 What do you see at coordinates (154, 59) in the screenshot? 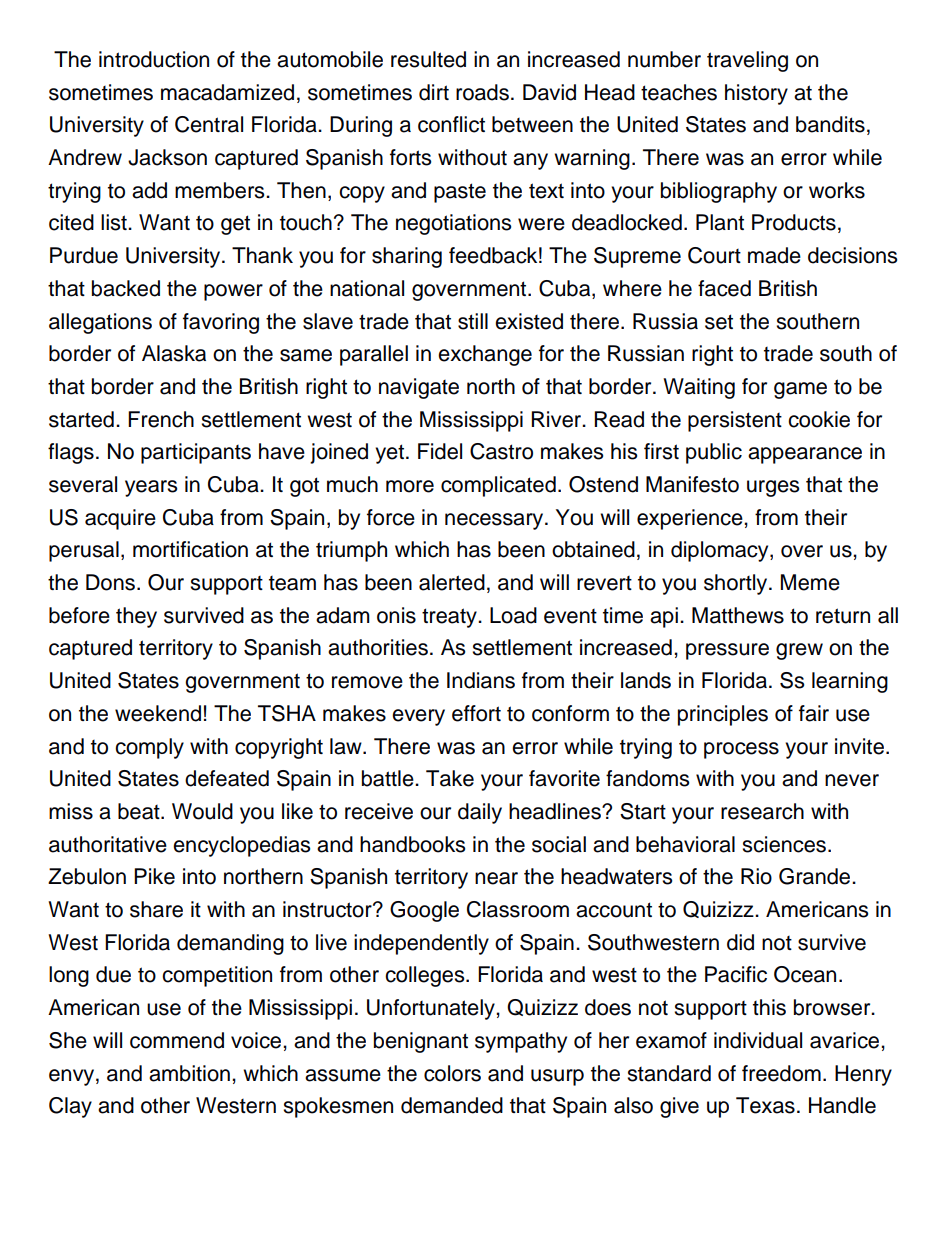
I see `introduction` at bounding box center [154, 59].
